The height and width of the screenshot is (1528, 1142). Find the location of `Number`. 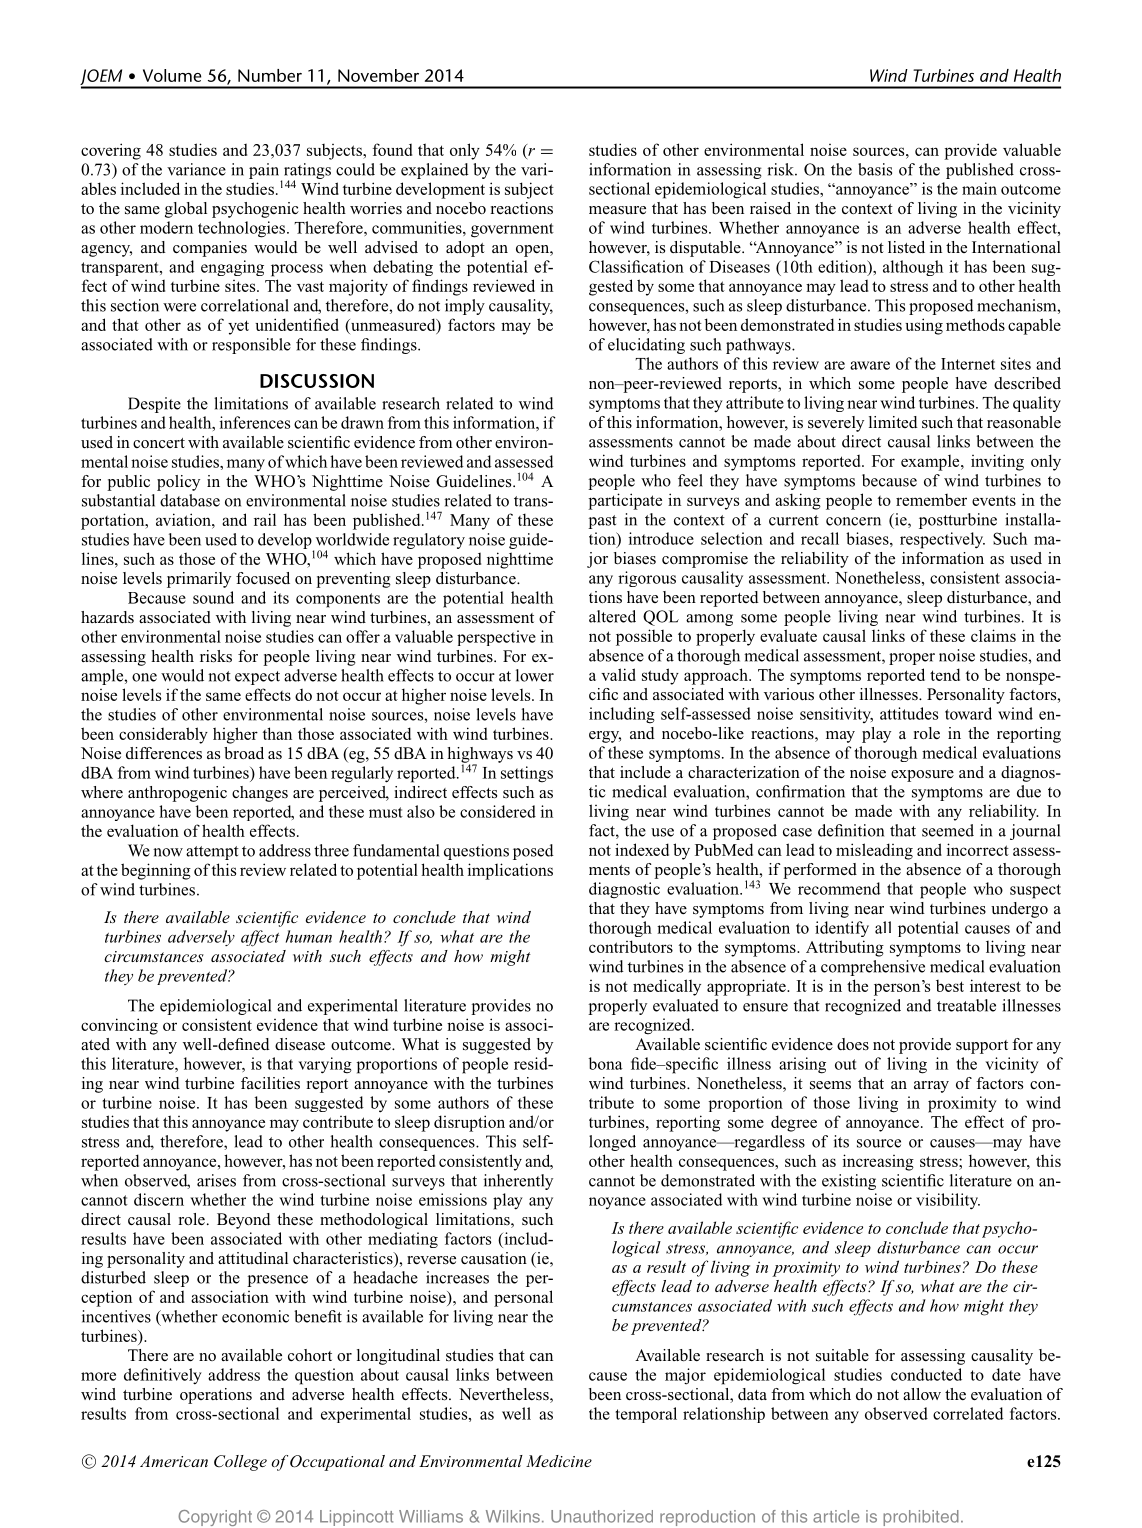

Number is located at coordinates (270, 75).
